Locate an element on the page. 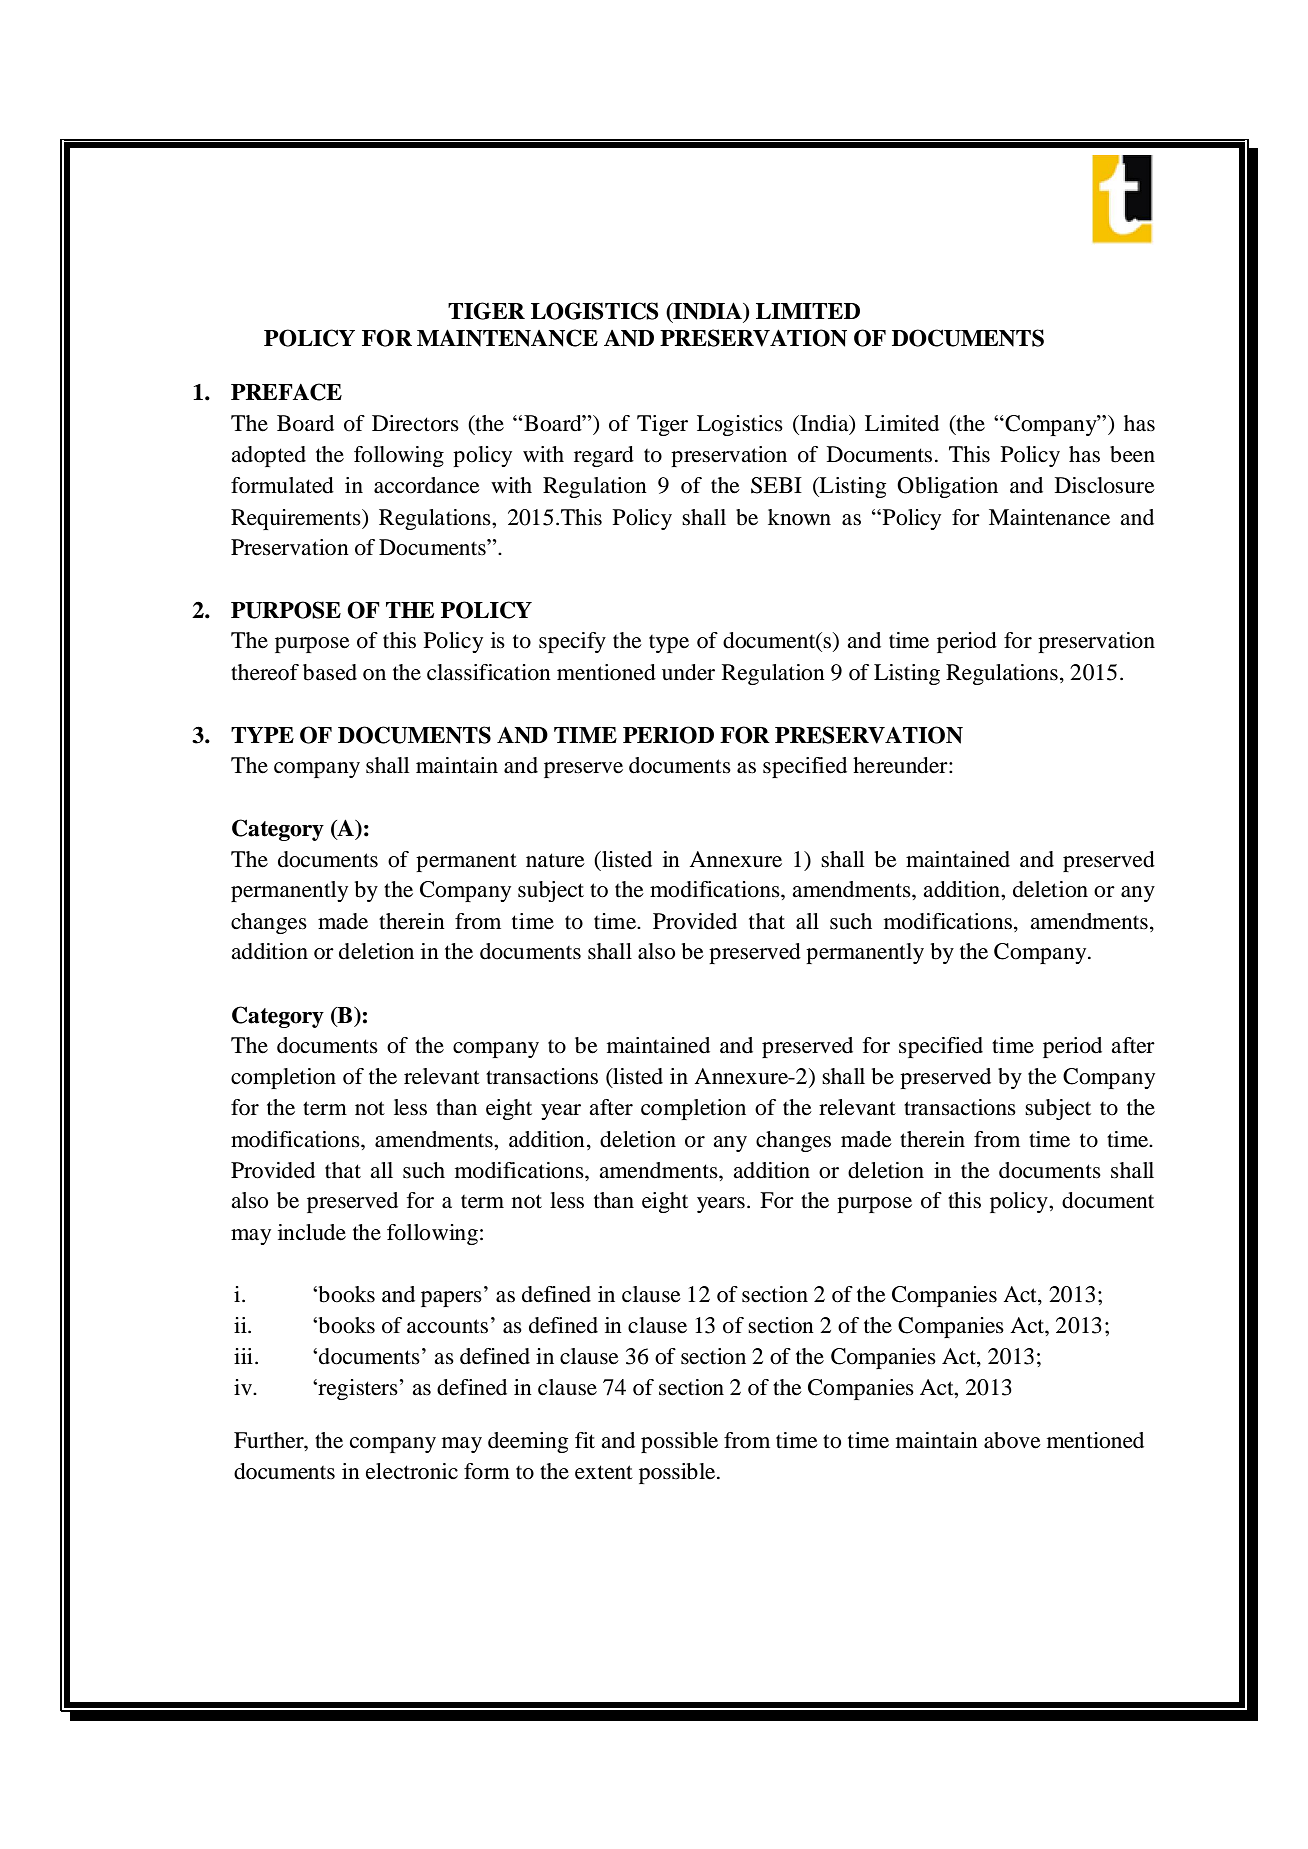 The height and width of the page is (1849, 1308). include is located at coordinates (312, 1232).
